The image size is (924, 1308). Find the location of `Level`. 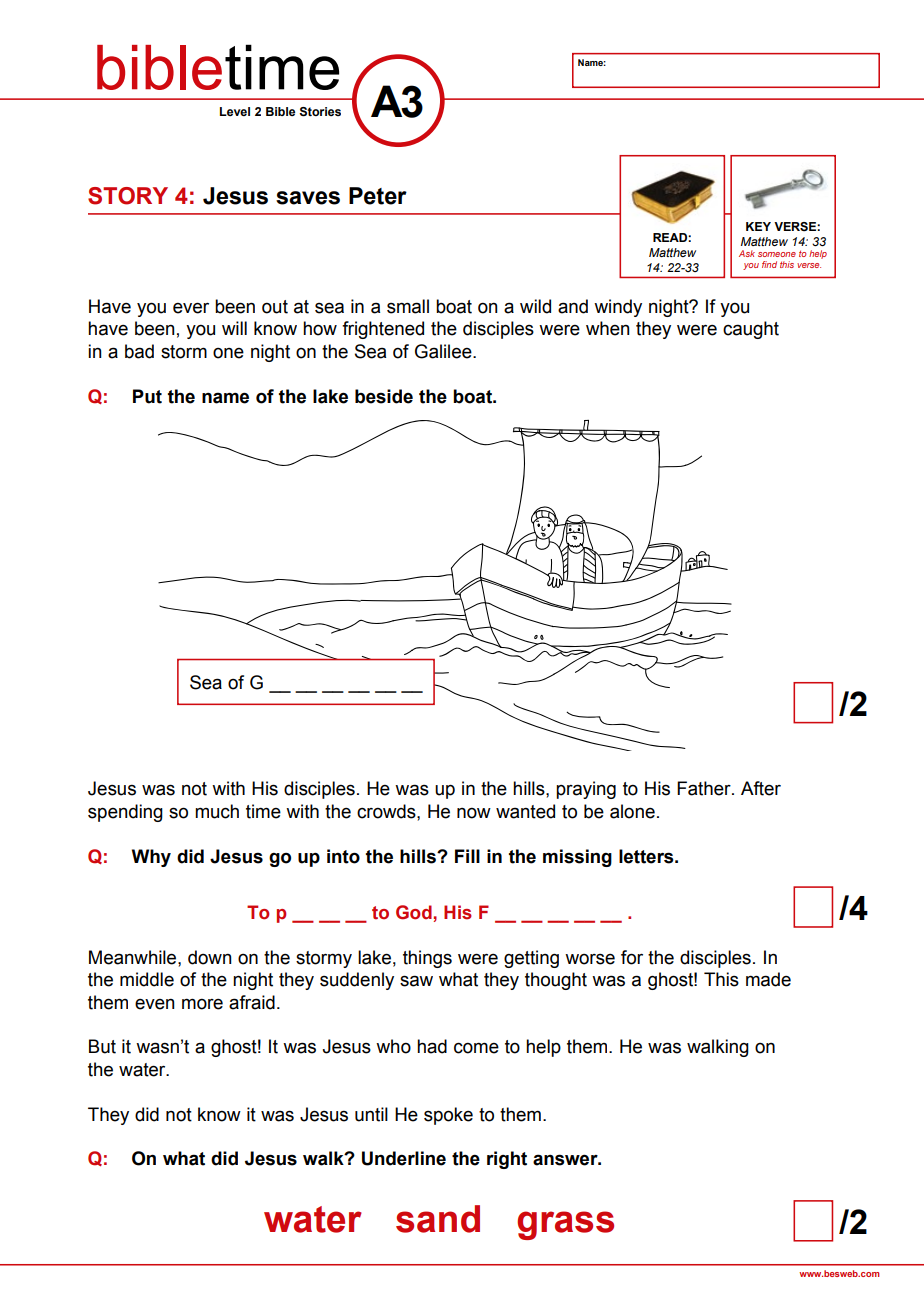

Level is located at coordinates (235, 111).
